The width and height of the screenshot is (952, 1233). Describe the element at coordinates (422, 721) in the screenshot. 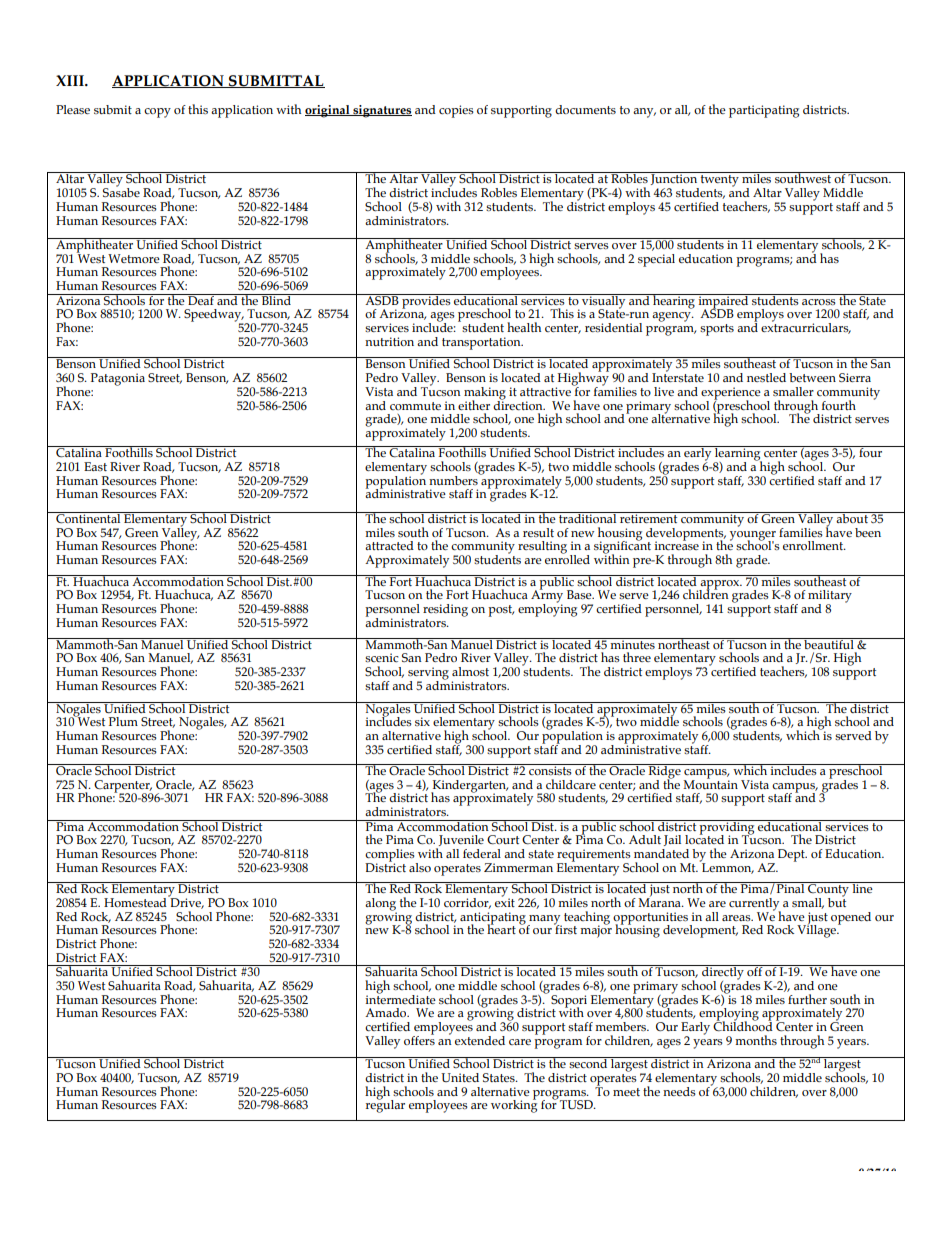

I see `six` at that location.
